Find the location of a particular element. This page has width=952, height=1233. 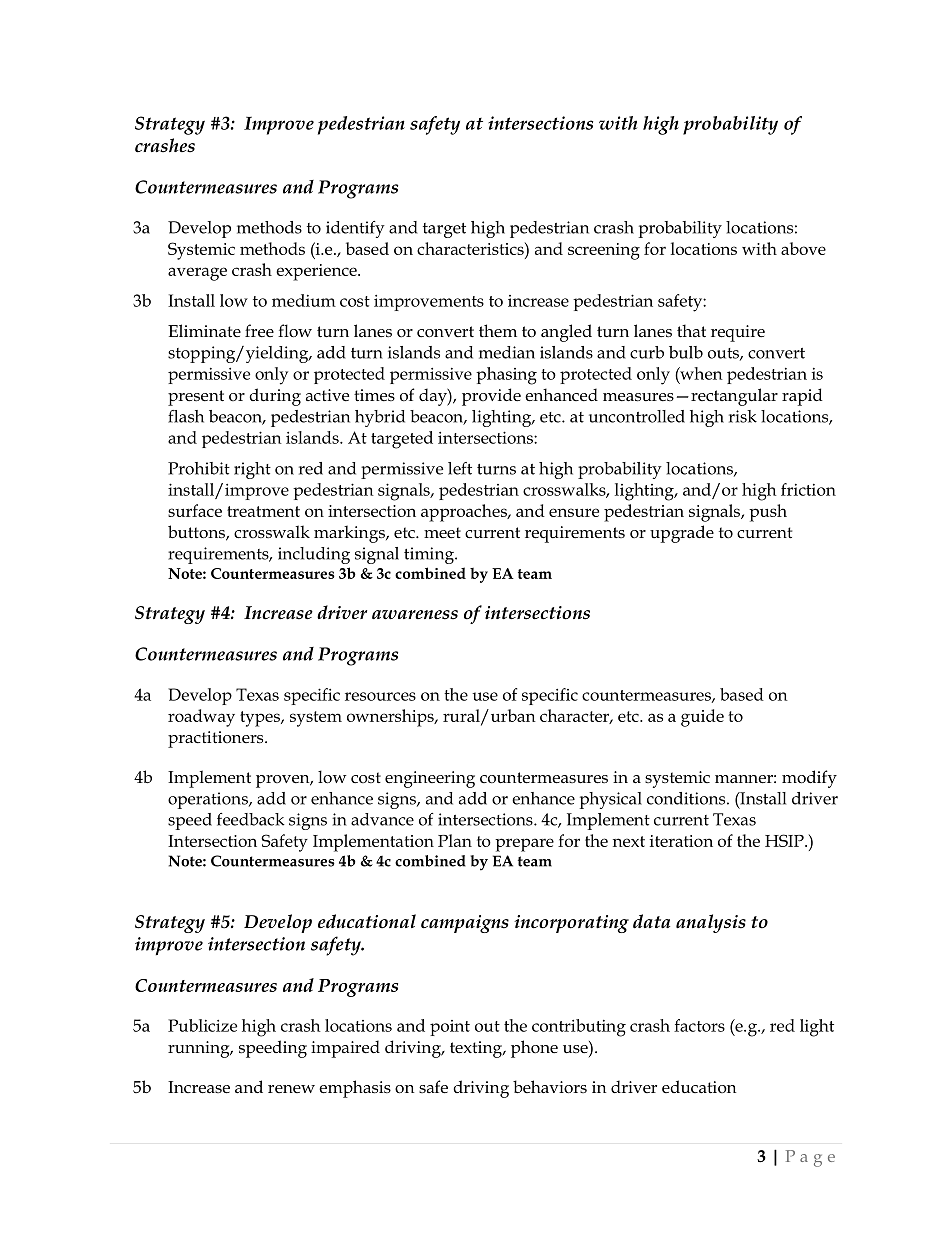

renew is located at coordinates (291, 1089).
